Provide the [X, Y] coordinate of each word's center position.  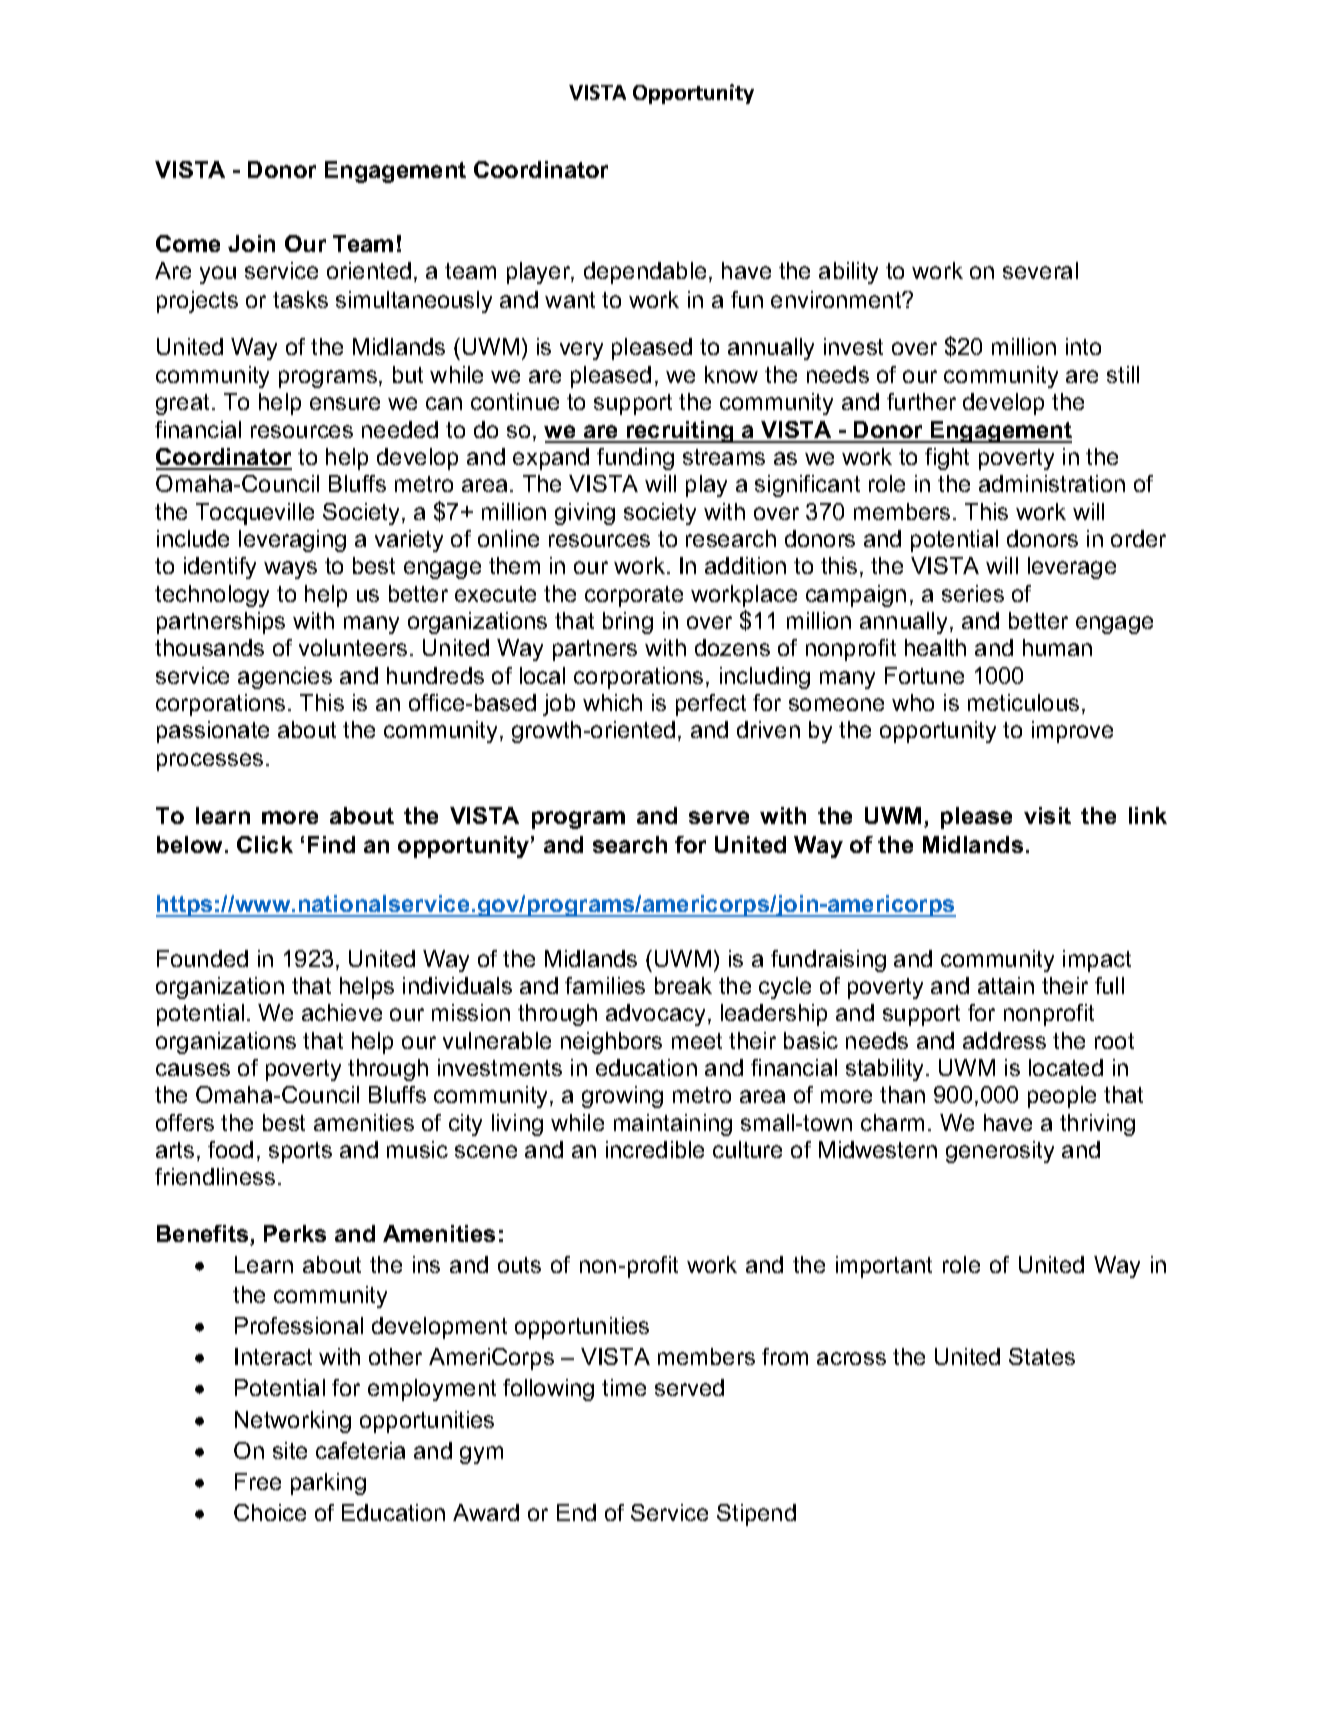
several [1040, 270]
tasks [300, 299]
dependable [645, 273]
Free [258, 1481]
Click [265, 844]
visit [1047, 815]
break [683, 985]
